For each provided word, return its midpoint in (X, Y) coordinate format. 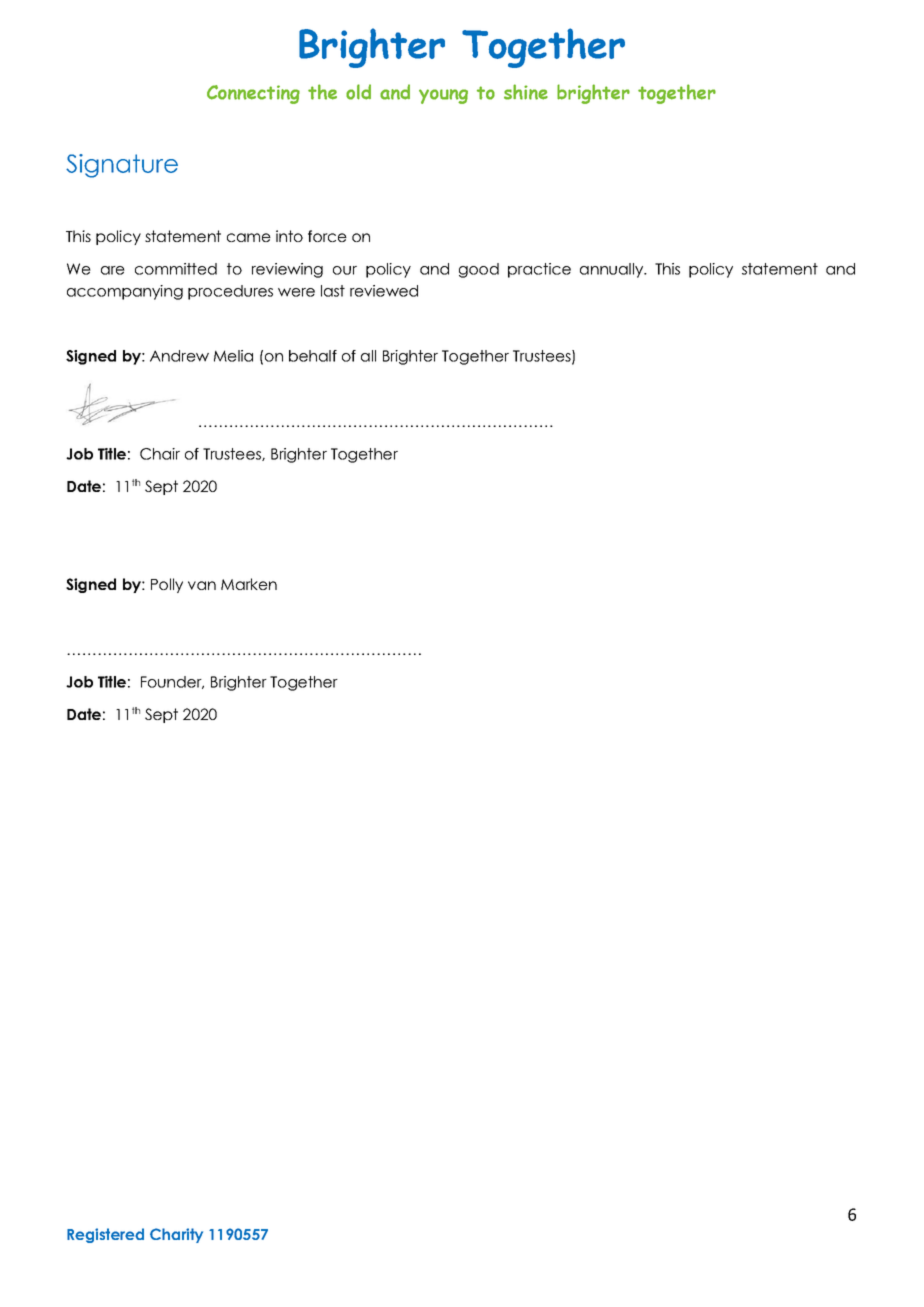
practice (539, 270)
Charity (176, 1235)
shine (526, 92)
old (358, 92)
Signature (122, 166)
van (202, 585)
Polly (167, 585)
